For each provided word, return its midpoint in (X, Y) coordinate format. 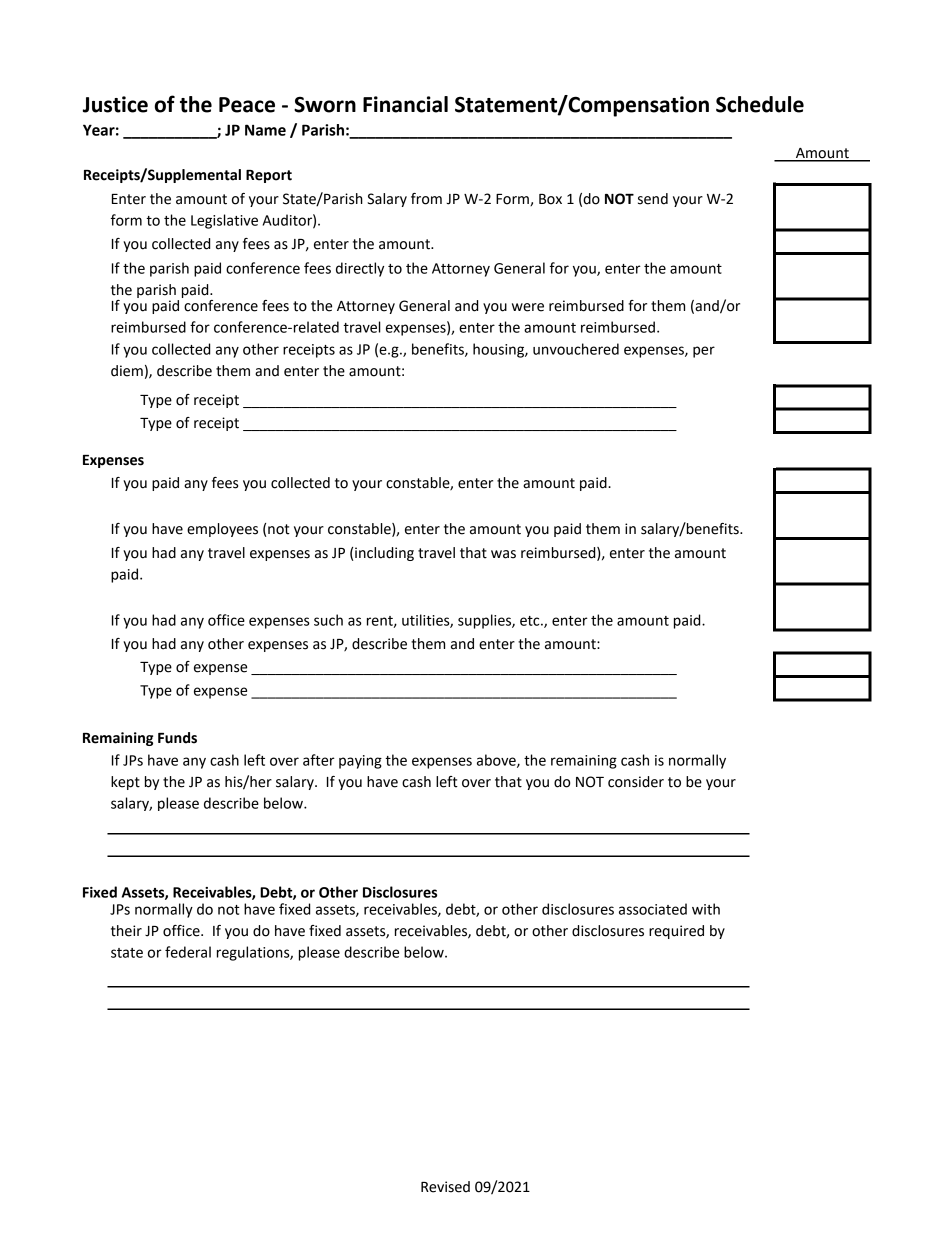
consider (636, 782)
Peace (247, 105)
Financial (405, 104)
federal (188, 952)
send (653, 199)
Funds (177, 738)
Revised (445, 1187)
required (676, 932)
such (328, 620)
